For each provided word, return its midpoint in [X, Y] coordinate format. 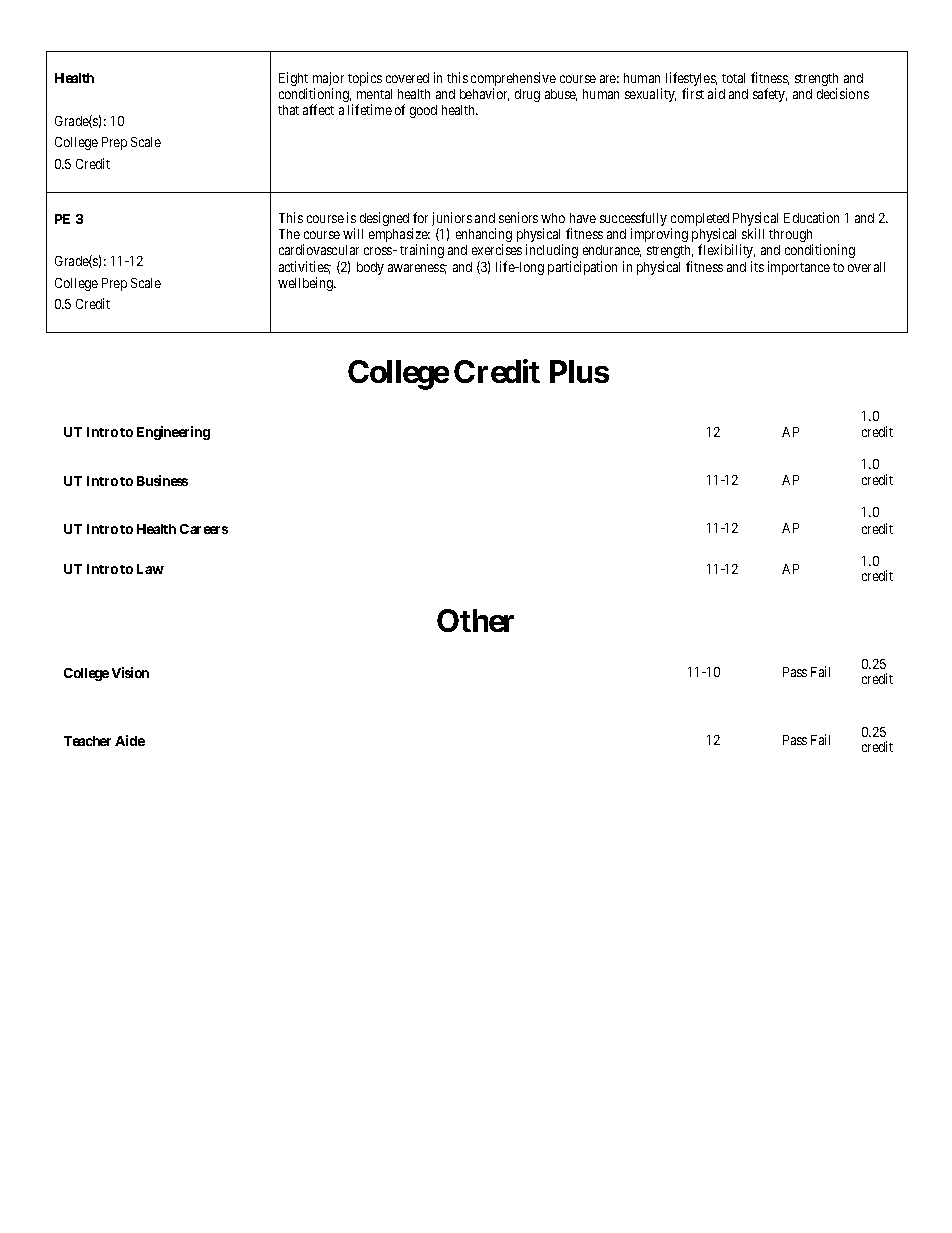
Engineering [173, 433]
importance [799, 268]
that [288, 110]
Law [150, 569]
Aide [130, 740]
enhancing [484, 236]
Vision [130, 672]
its [757, 266]
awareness [417, 269]
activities [305, 267]
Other [475, 620]
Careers [204, 529]
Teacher [87, 741]
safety [770, 95]
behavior [484, 94]
